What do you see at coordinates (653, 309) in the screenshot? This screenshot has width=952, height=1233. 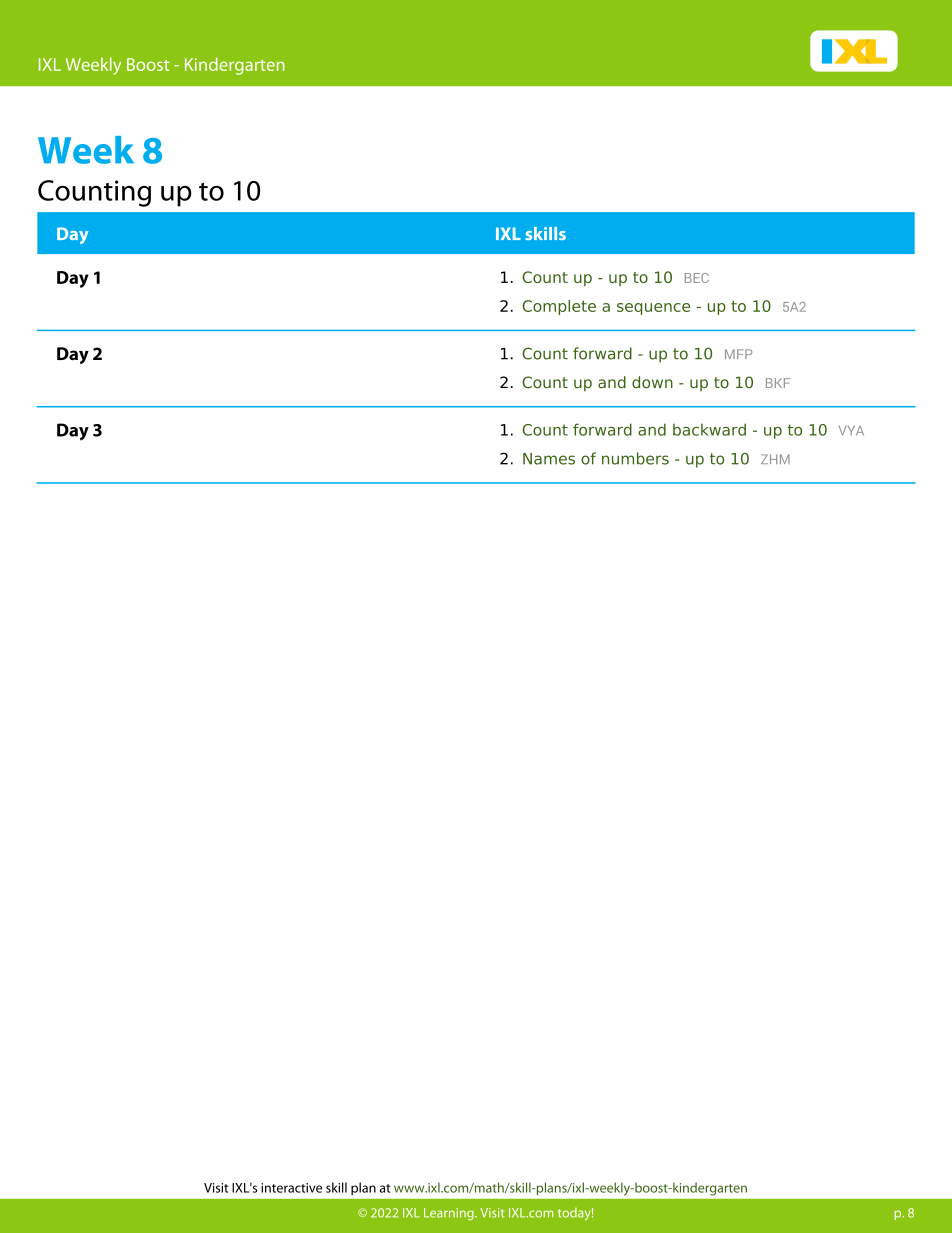 I see `sequence` at bounding box center [653, 309].
